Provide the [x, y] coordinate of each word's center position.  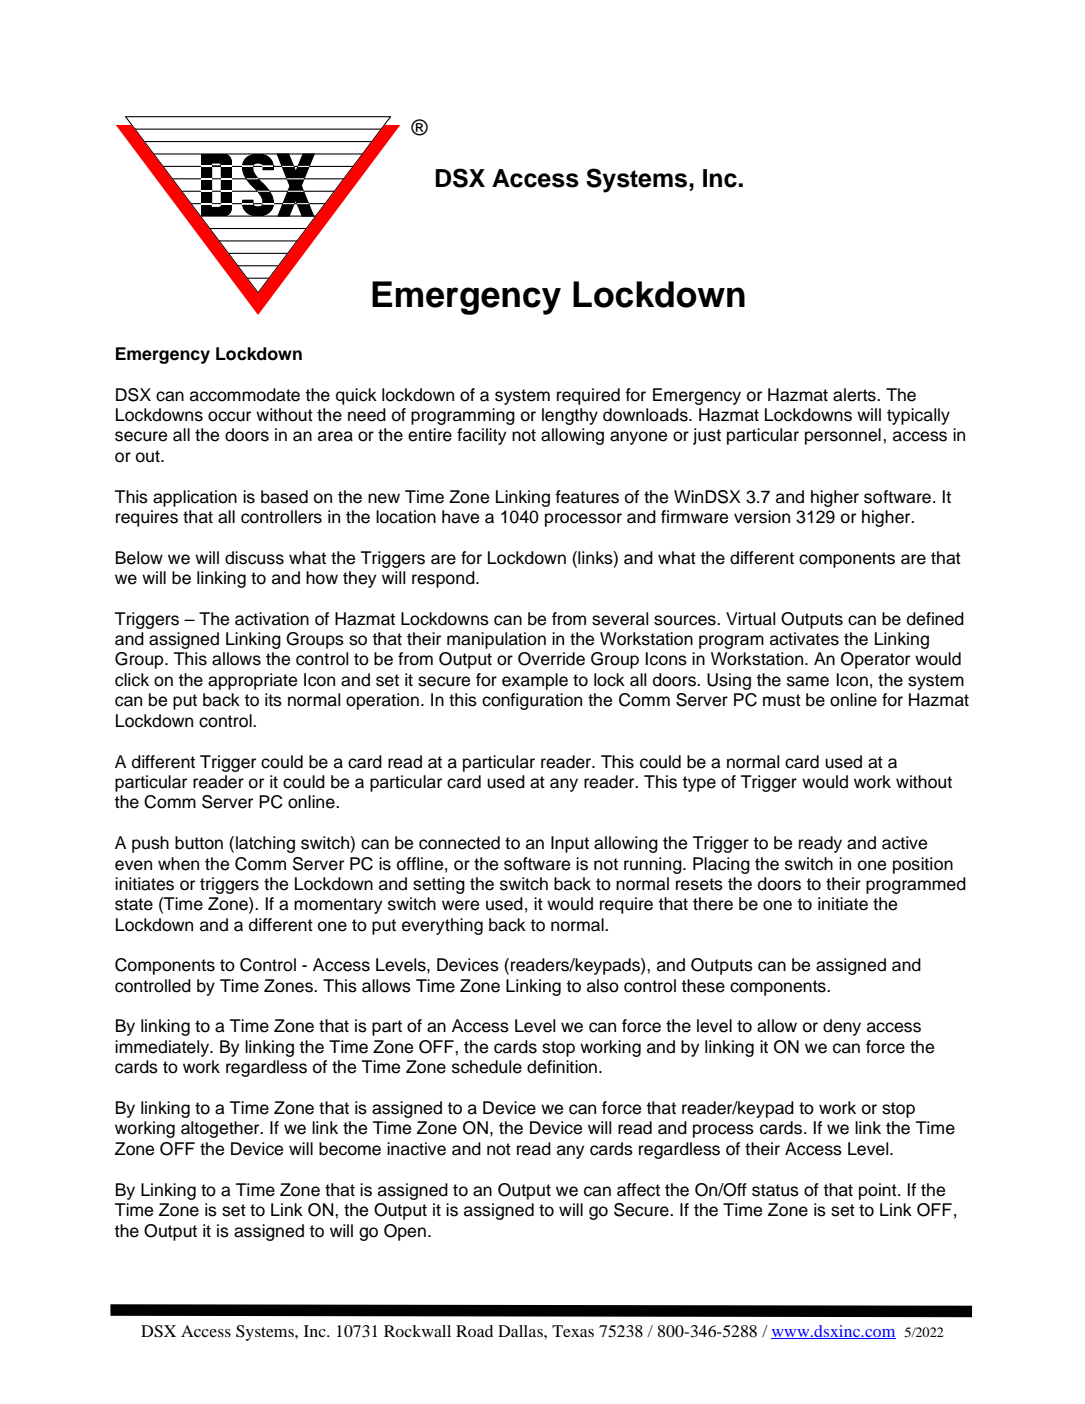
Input [570, 844]
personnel [843, 436]
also [603, 986]
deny [842, 1027]
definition [562, 1067]
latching [265, 844]
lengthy [570, 416]
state [134, 904]
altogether [221, 1129]
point [879, 1191]
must [782, 700]
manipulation [496, 640]
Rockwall [417, 1331]
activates [804, 639]
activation [272, 619]
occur [229, 416]
